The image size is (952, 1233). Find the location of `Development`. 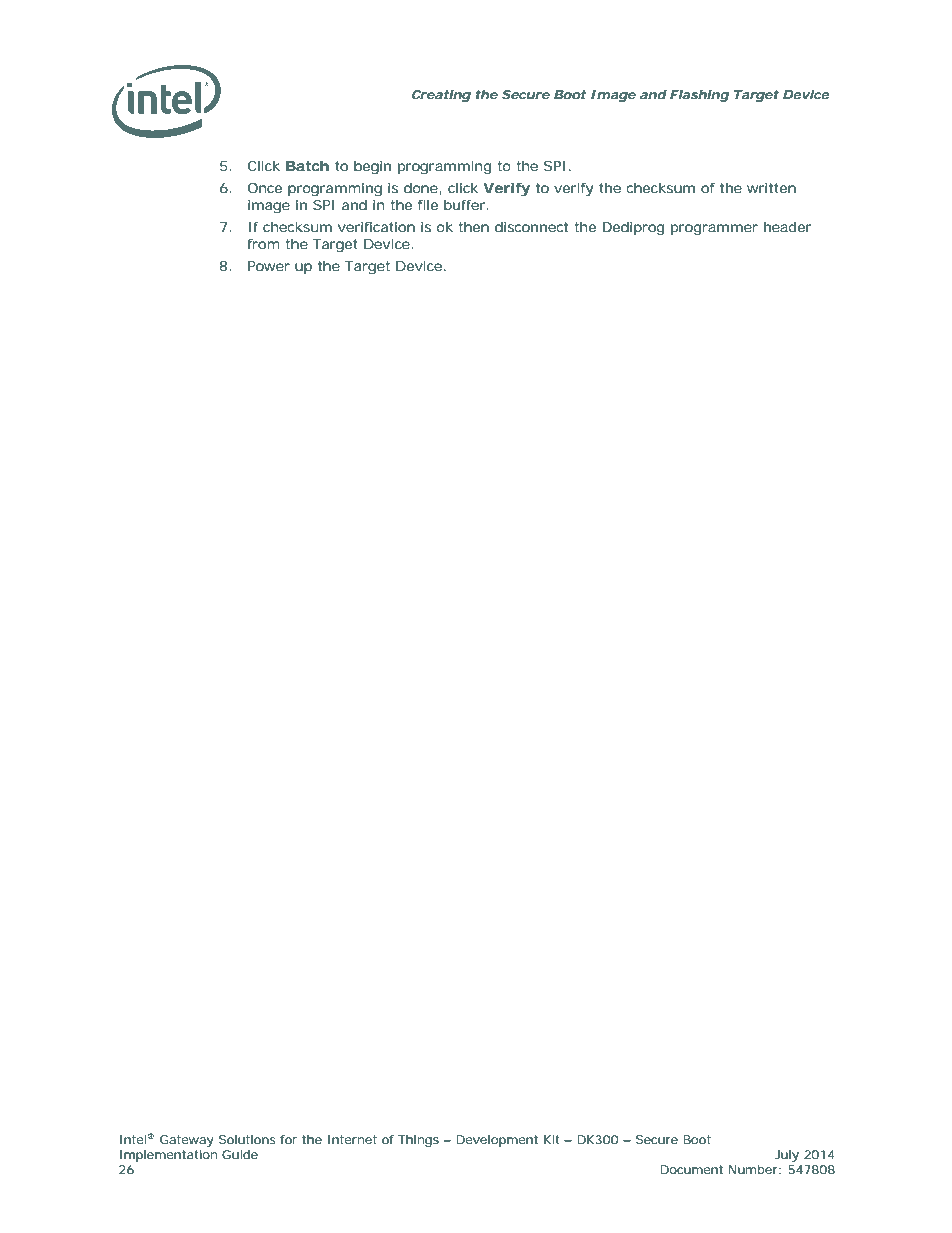

Development is located at coordinates (497, 1141).
